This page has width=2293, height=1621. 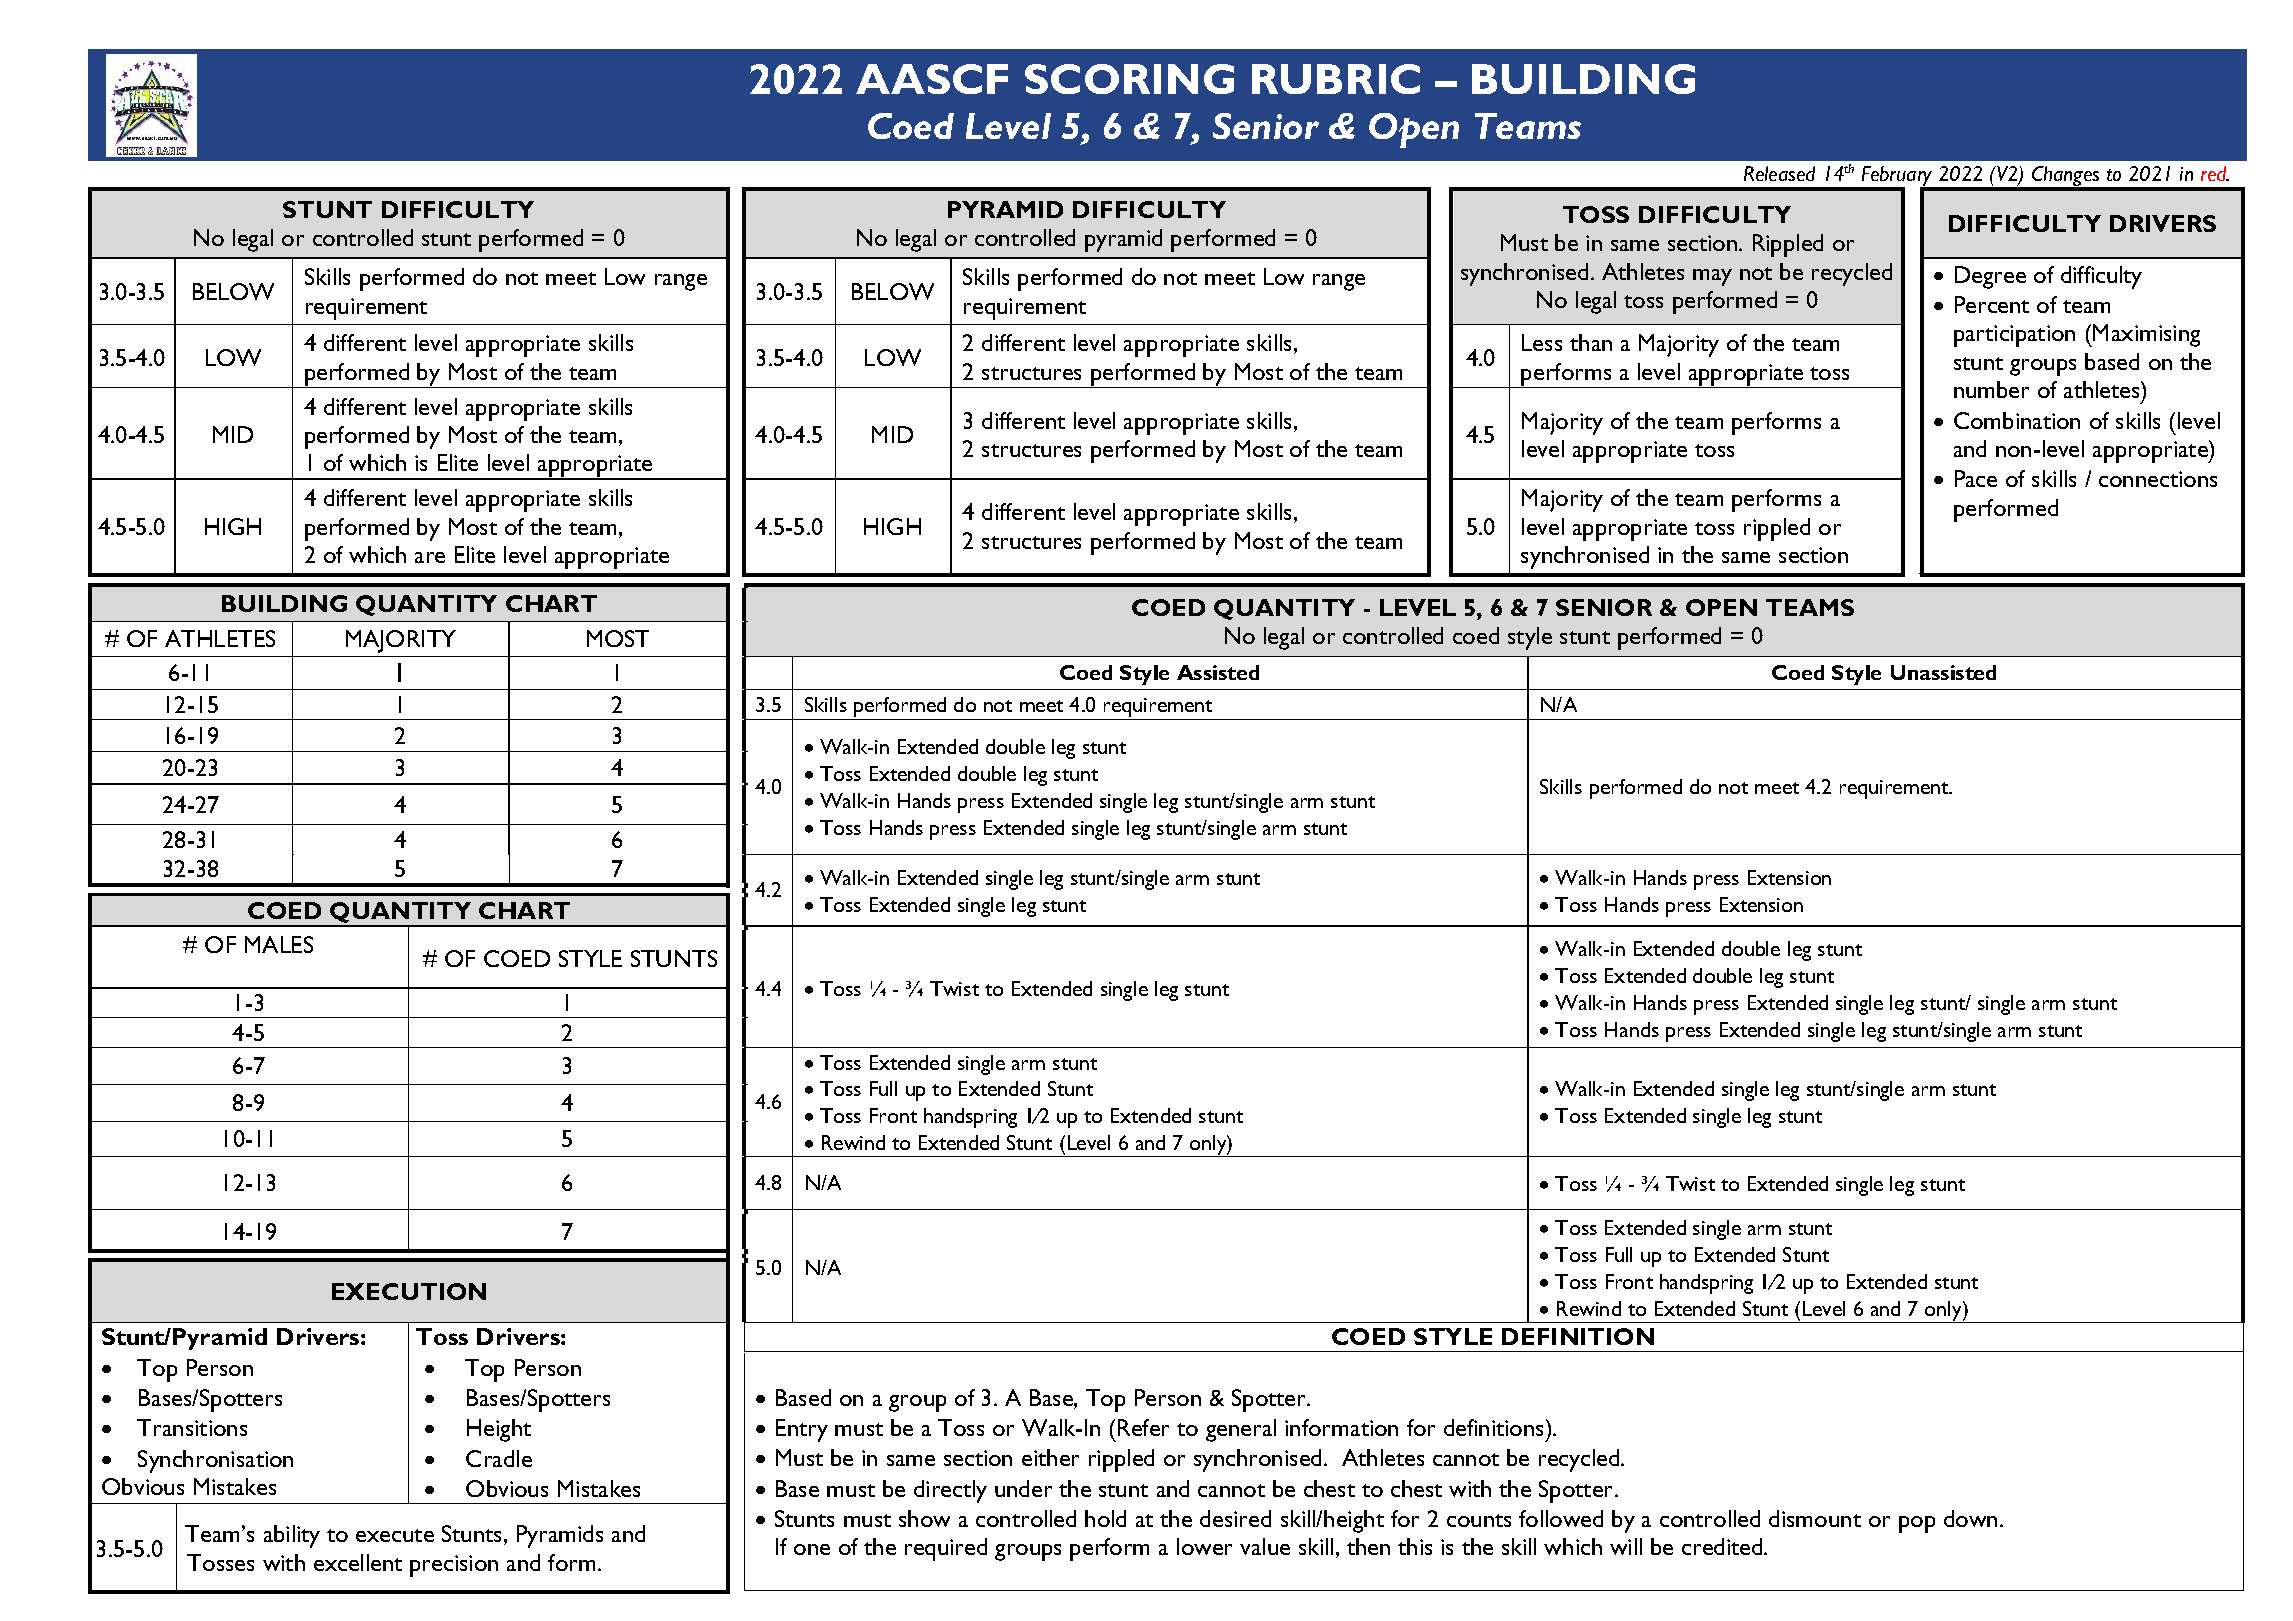 What do you see at coordinates (1235, 1518) in the page?
I see `desired` at bounding box center [1235, 1518].
